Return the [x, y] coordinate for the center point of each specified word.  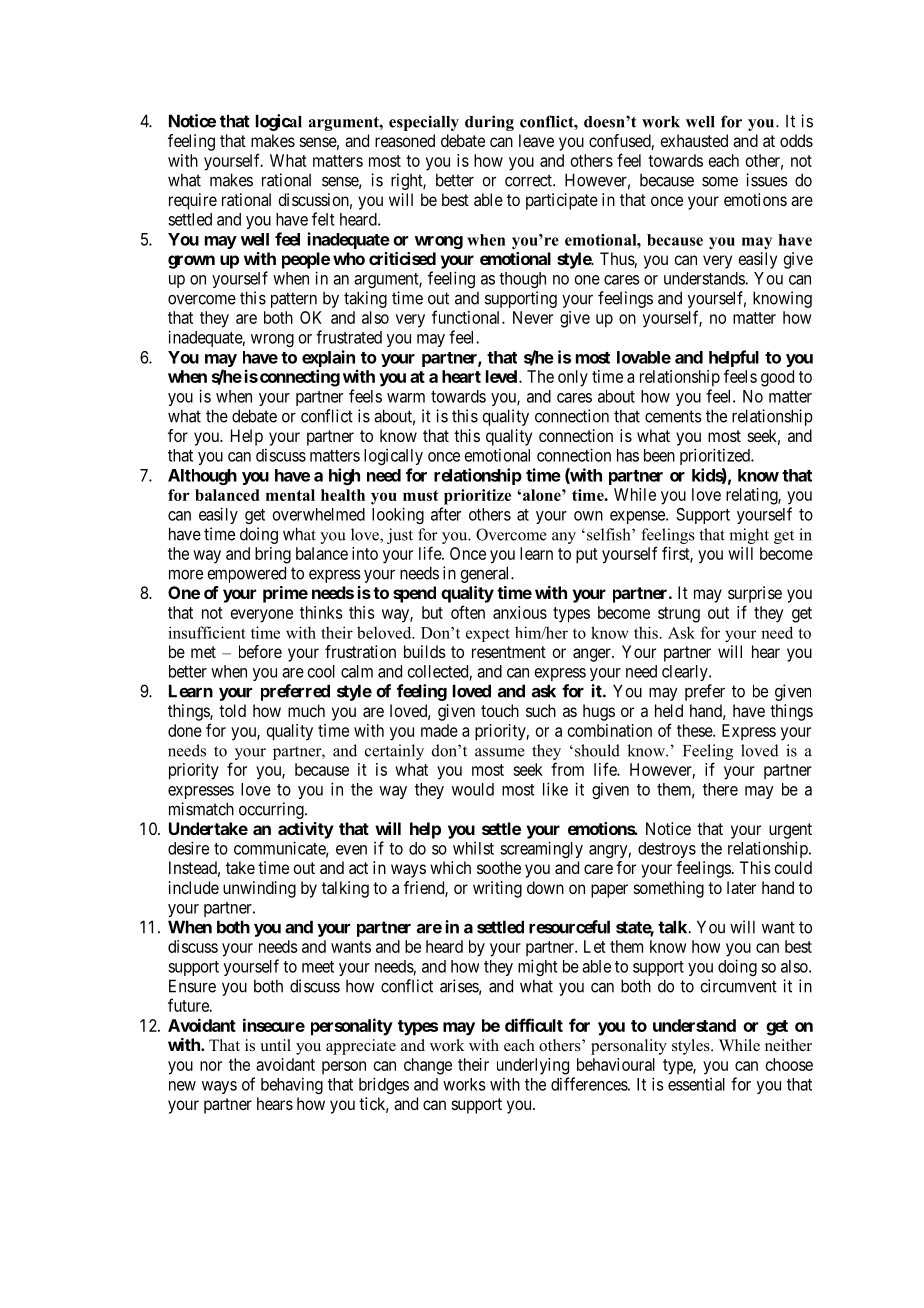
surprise [755, 594]
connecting [300, 378]
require [193, 201]
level [503, 376]
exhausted [694, 140]
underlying [533, 1066]
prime [285, 594]
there [720, 789]
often [468, 612]
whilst [473, 848]
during [489, 123]
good [777, 378]
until [275, 1045]
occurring [272, 810]
